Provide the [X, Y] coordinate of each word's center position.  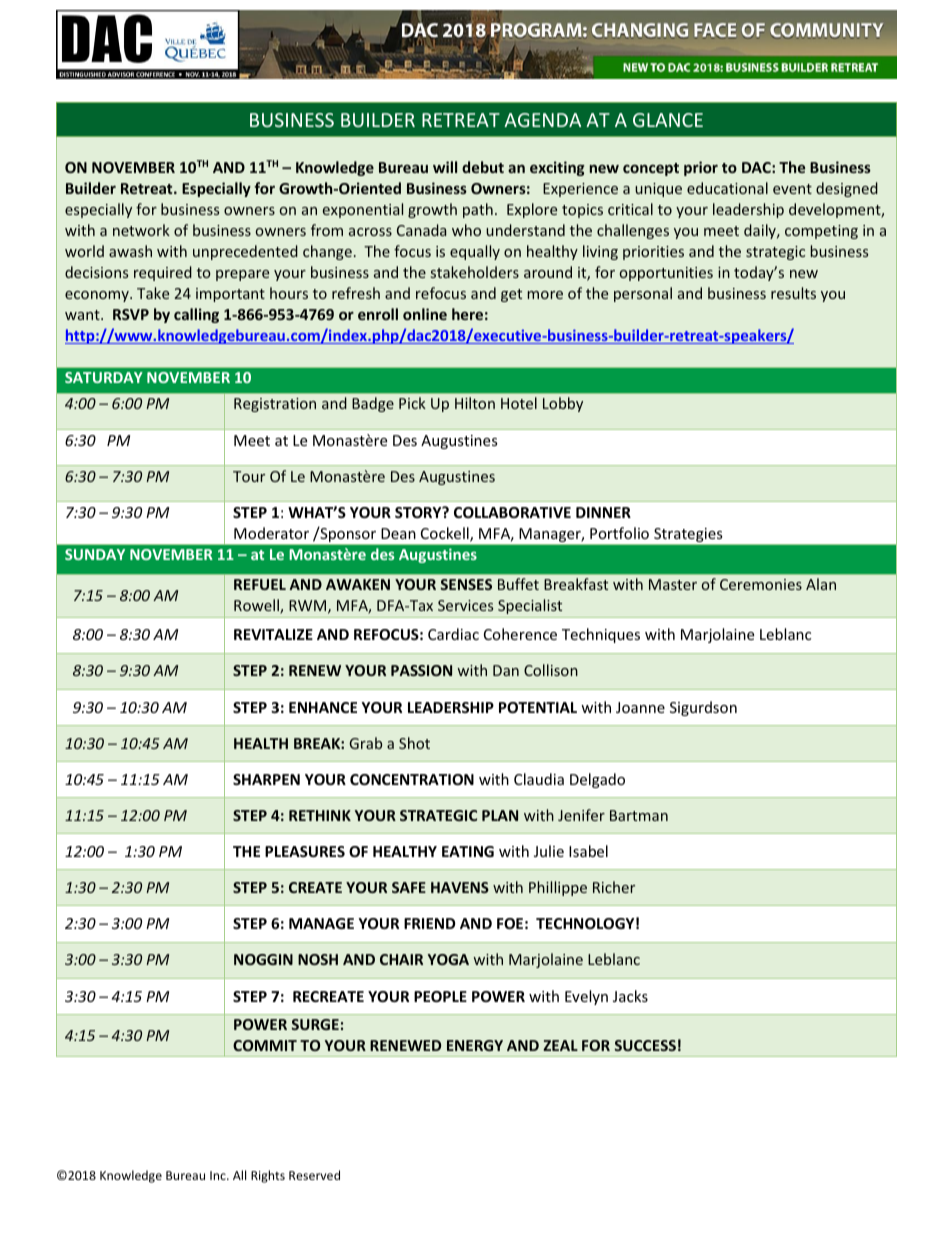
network [141, 230]
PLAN [500, 815]
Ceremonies [761, 584]
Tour [249, 476]
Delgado [597, 780]
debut [483, 167]
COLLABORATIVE [512, 512]
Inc [219, 1175]
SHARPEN [266, 779]
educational [727, 188]
